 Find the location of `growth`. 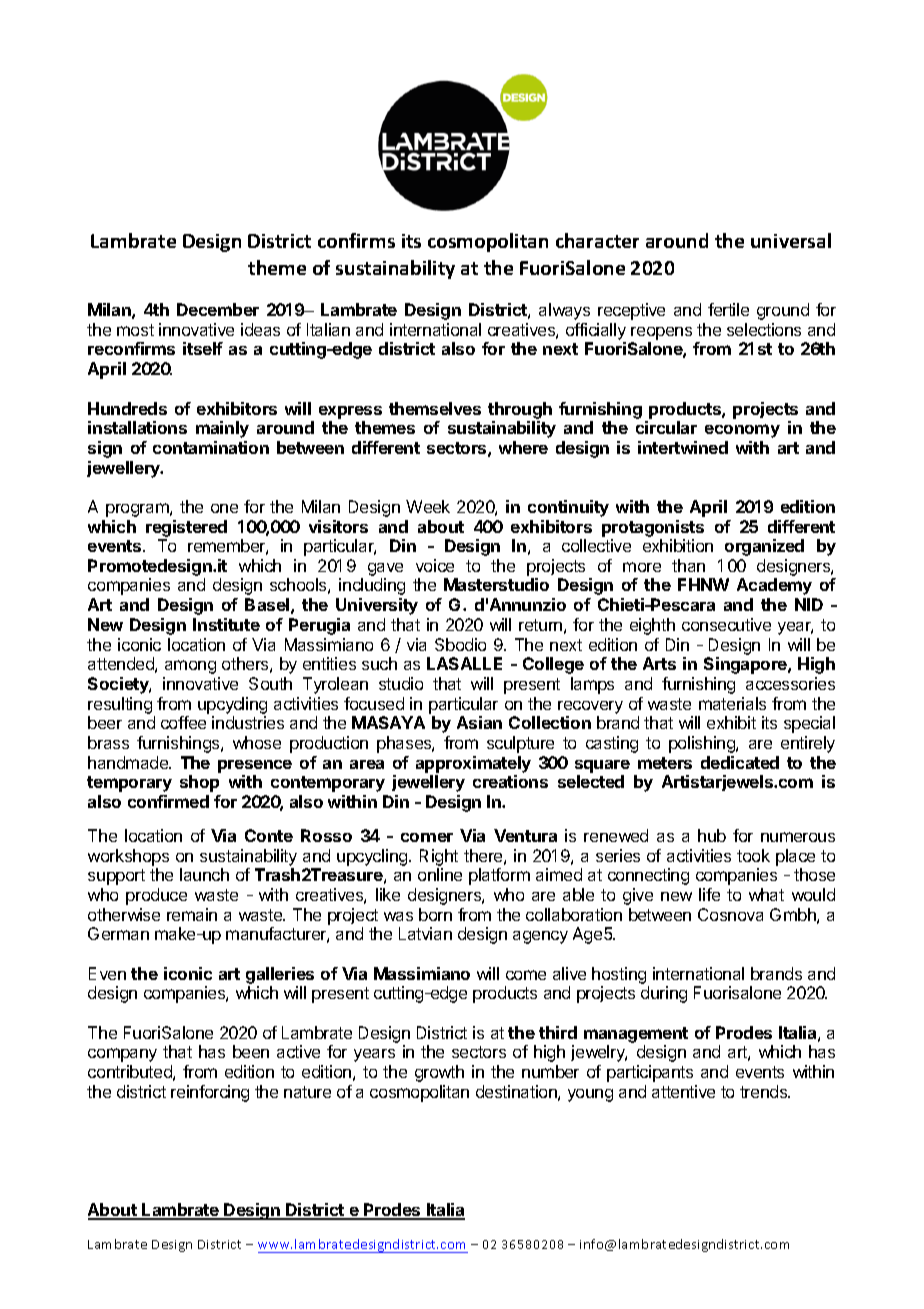

growth is located at coordinates (439, 1073).
